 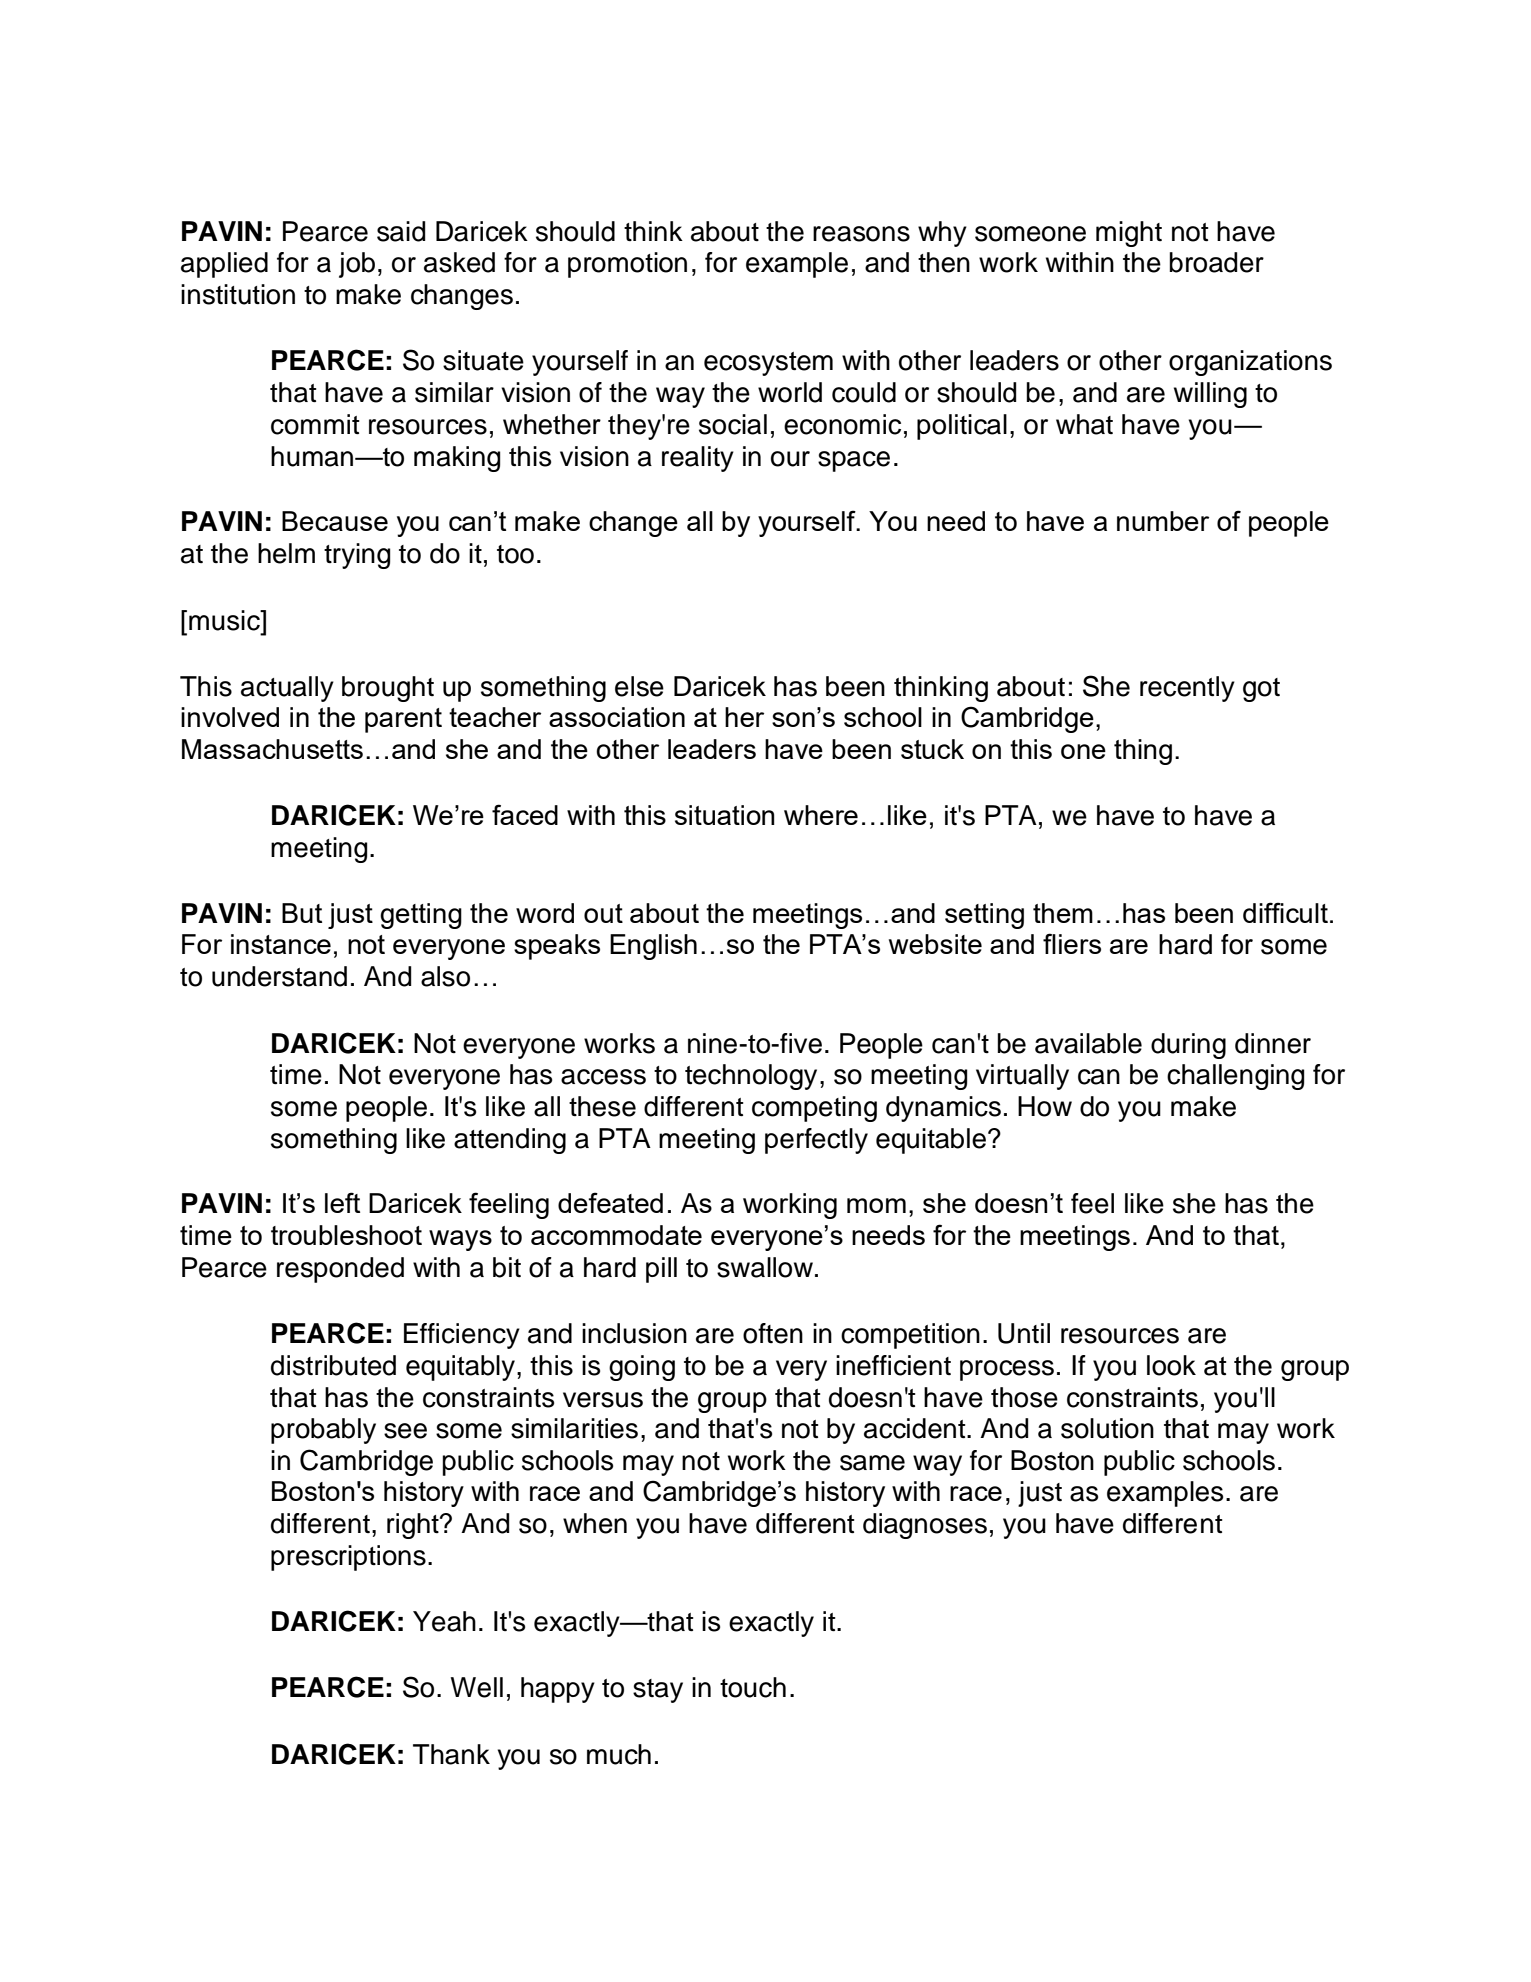 What do you see at coordinates (1216, 262) in the page?
I see `broader` at bounding box center [1216, 262].
